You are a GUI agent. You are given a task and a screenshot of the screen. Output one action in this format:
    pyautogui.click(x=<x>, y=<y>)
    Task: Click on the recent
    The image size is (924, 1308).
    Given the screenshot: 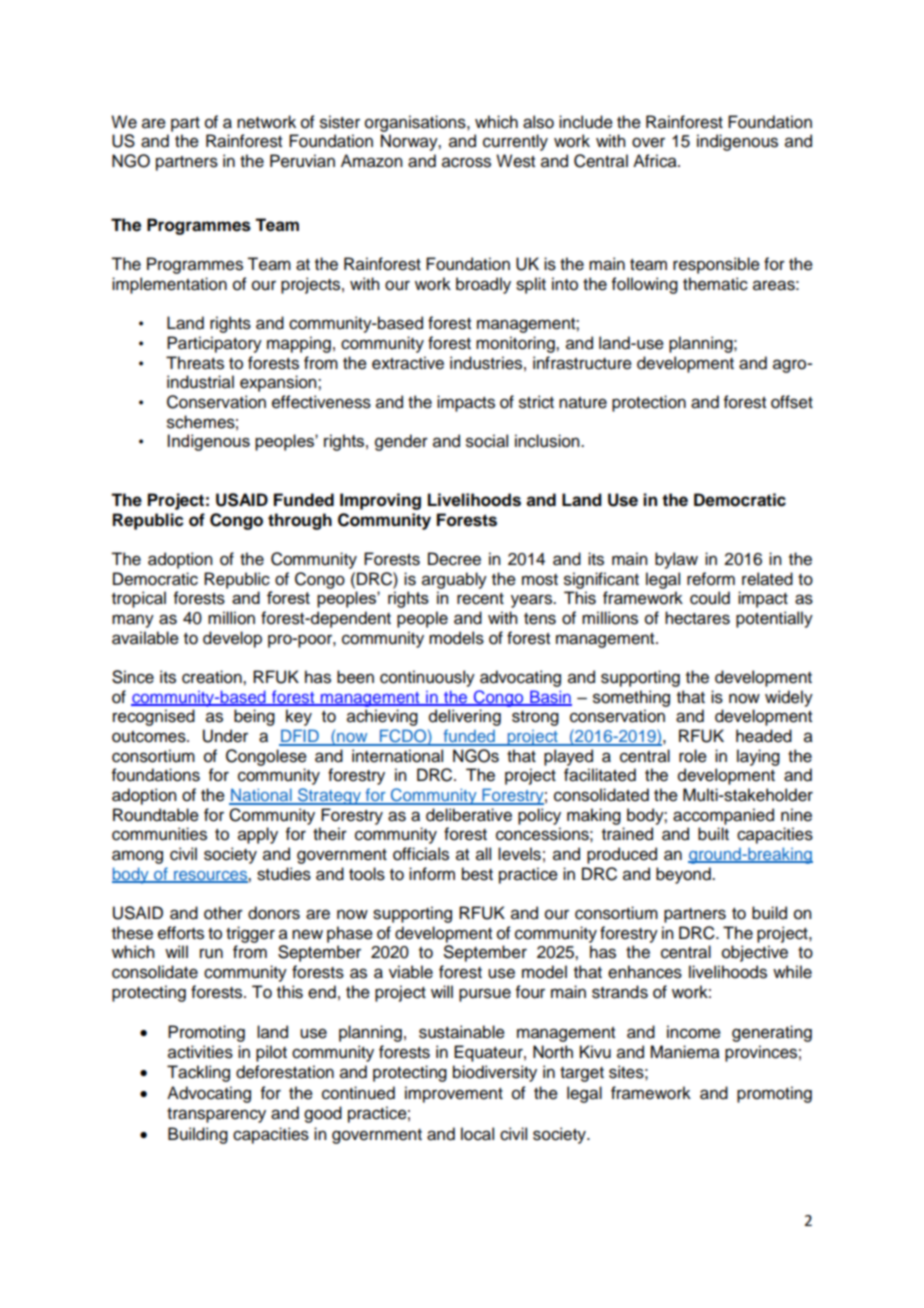 What is the action you would take?
    pyautogui.click(x=480, y=599)
